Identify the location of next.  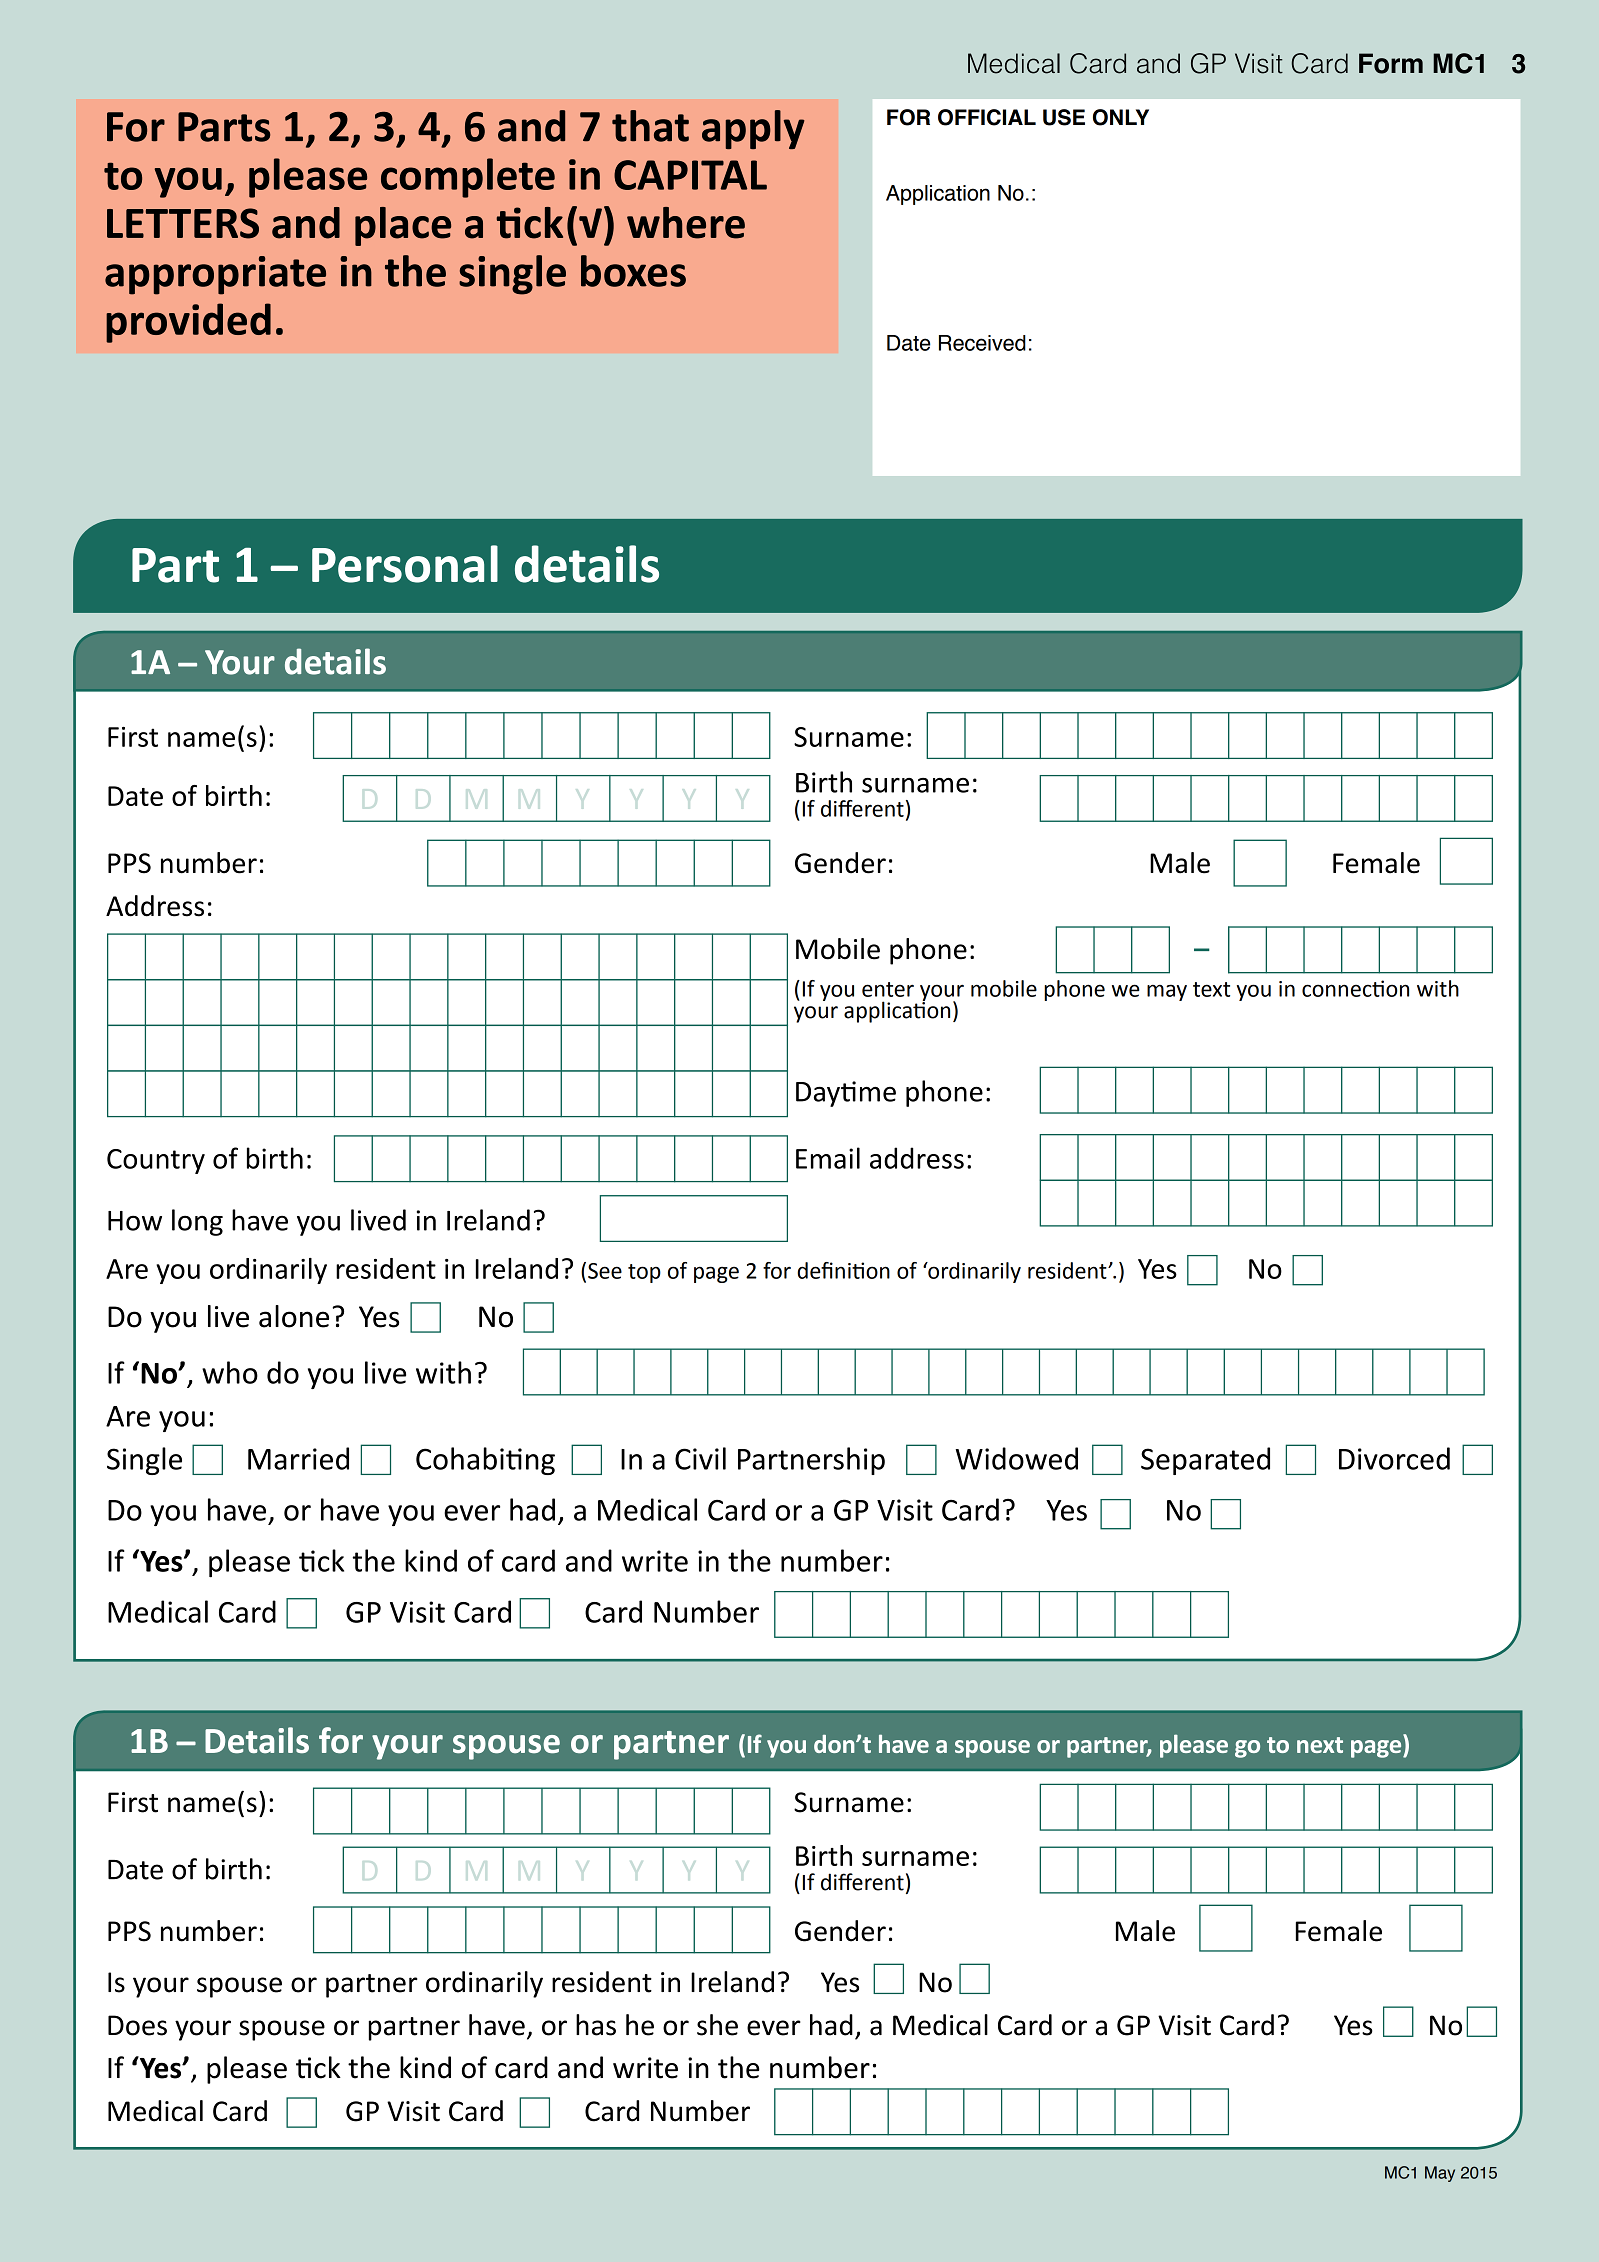
(1320, 1745).
